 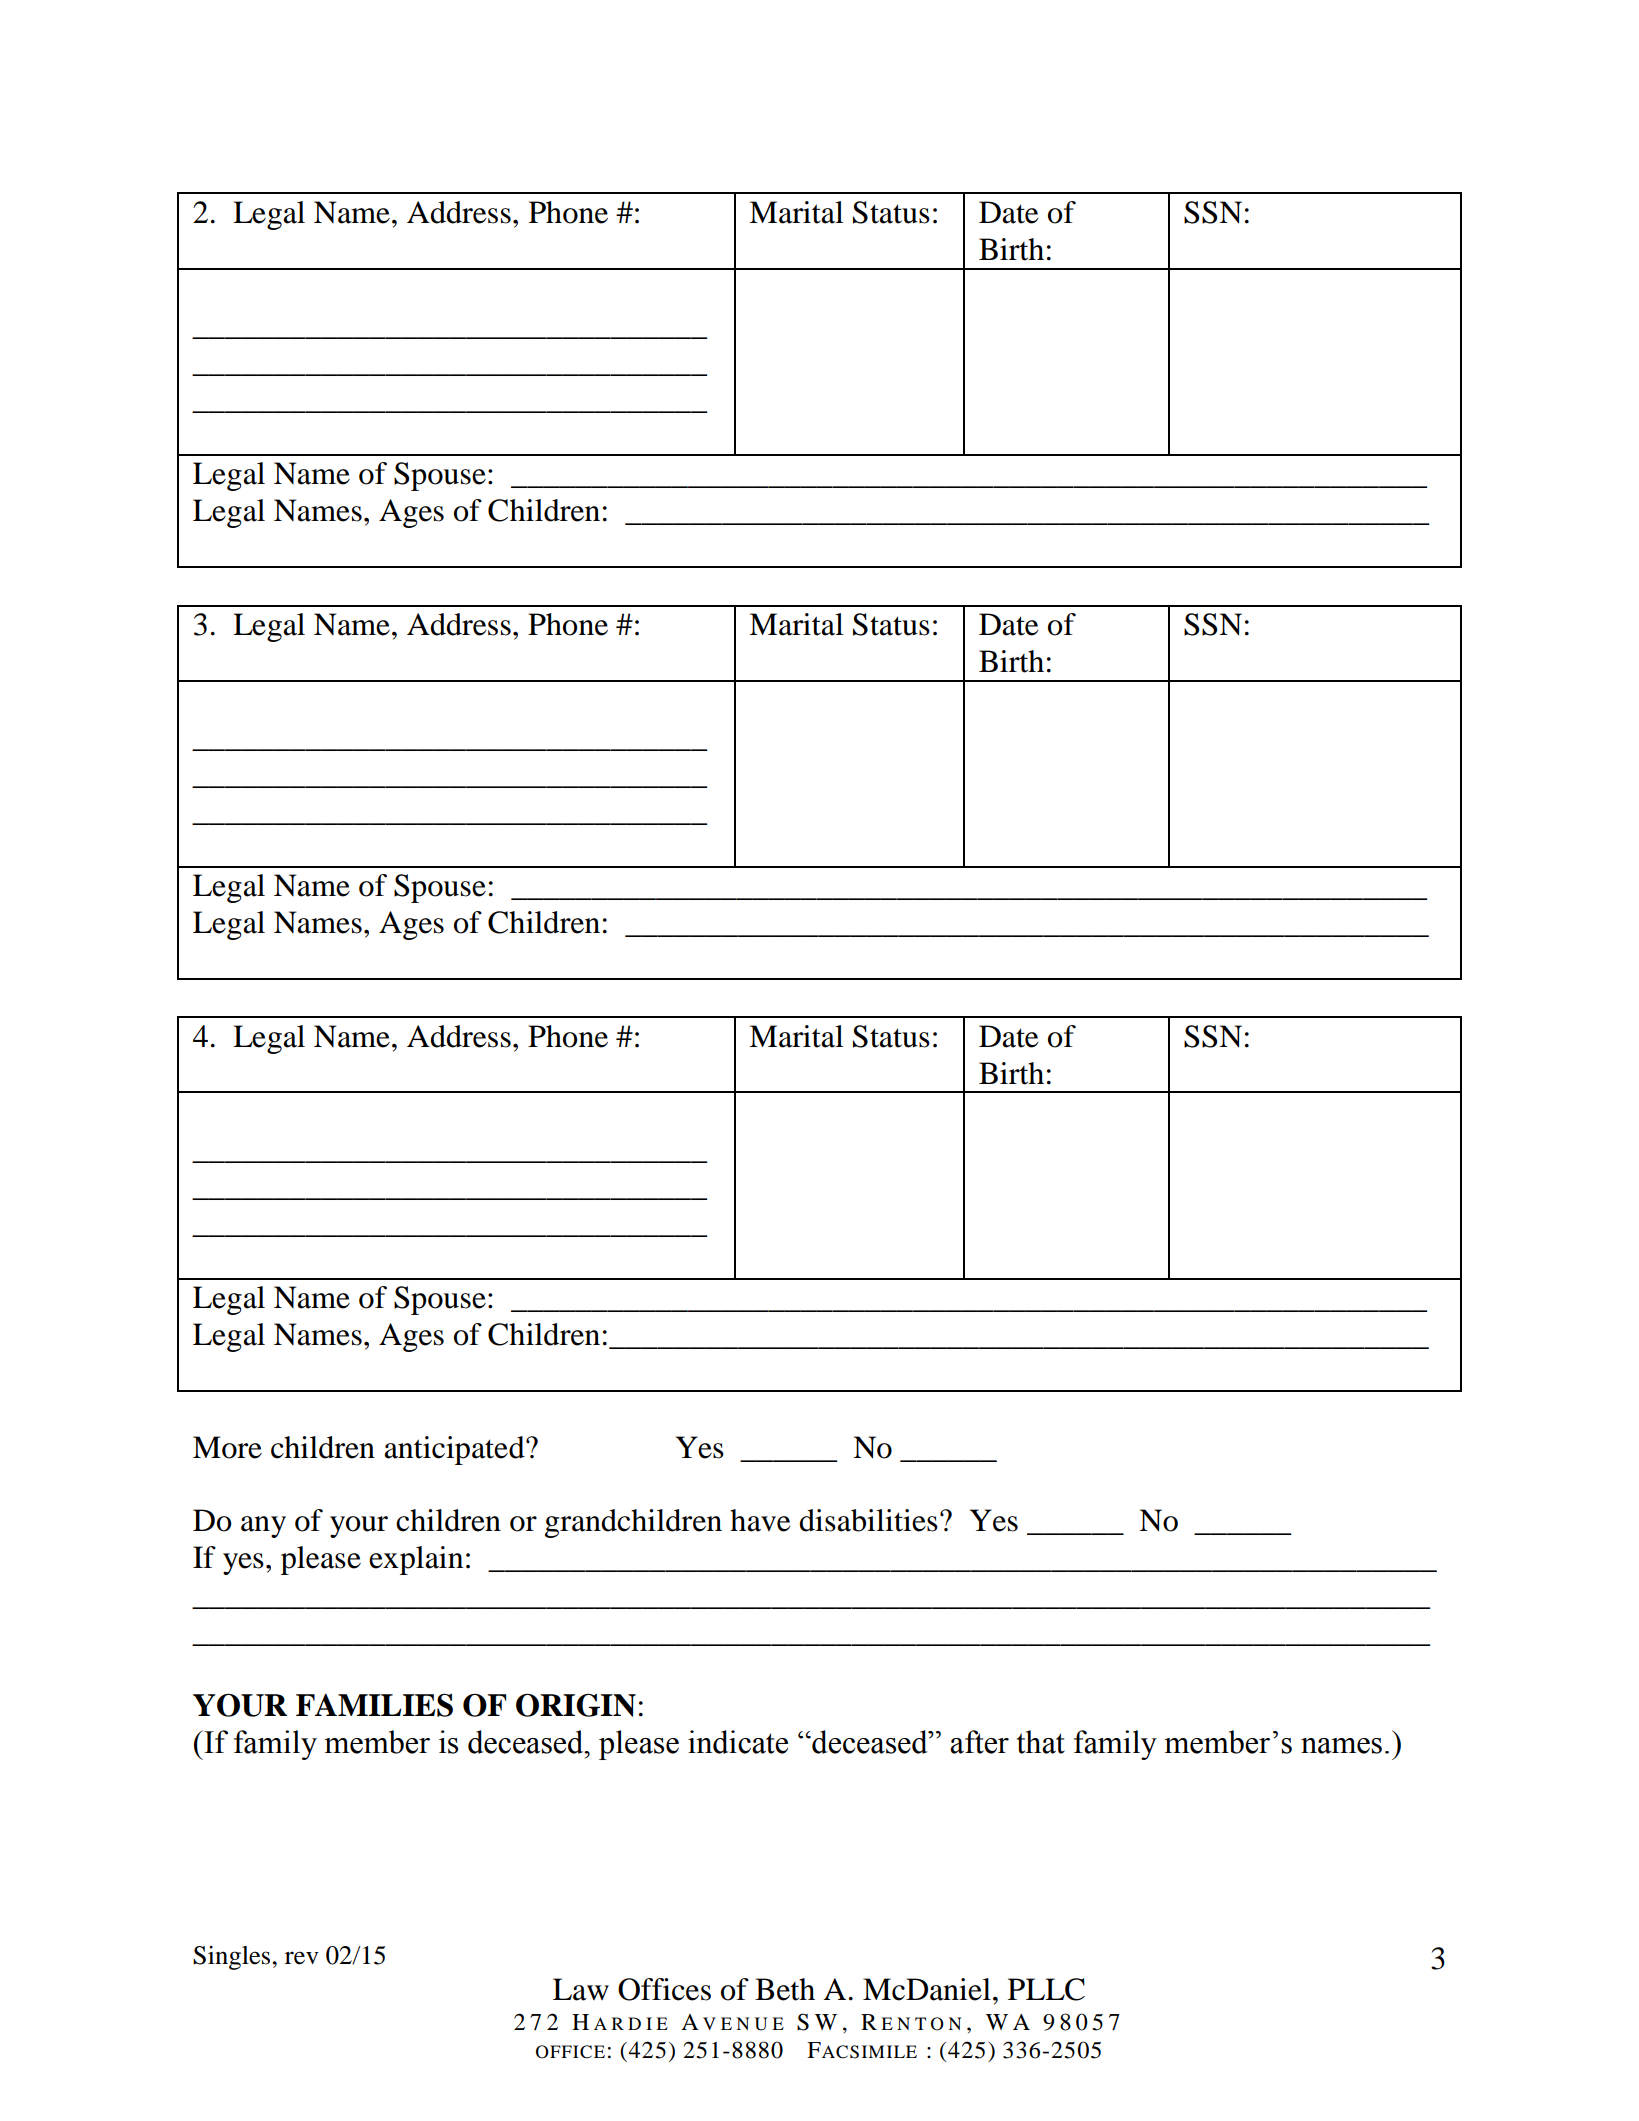 I want to click on More, so click(x=227, y=1447).
